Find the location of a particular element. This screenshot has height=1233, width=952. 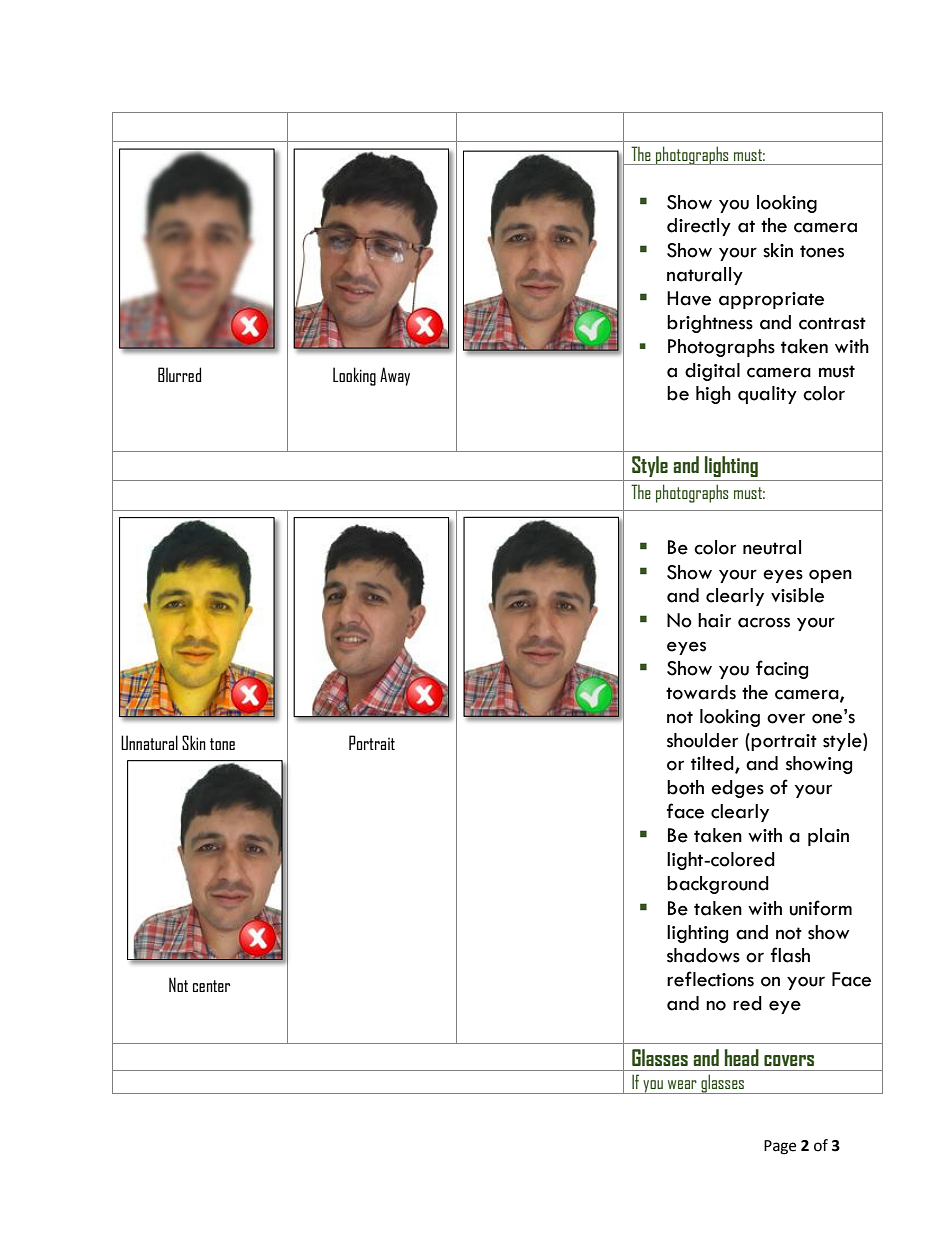

Away is located at coordinates (395, 376).
